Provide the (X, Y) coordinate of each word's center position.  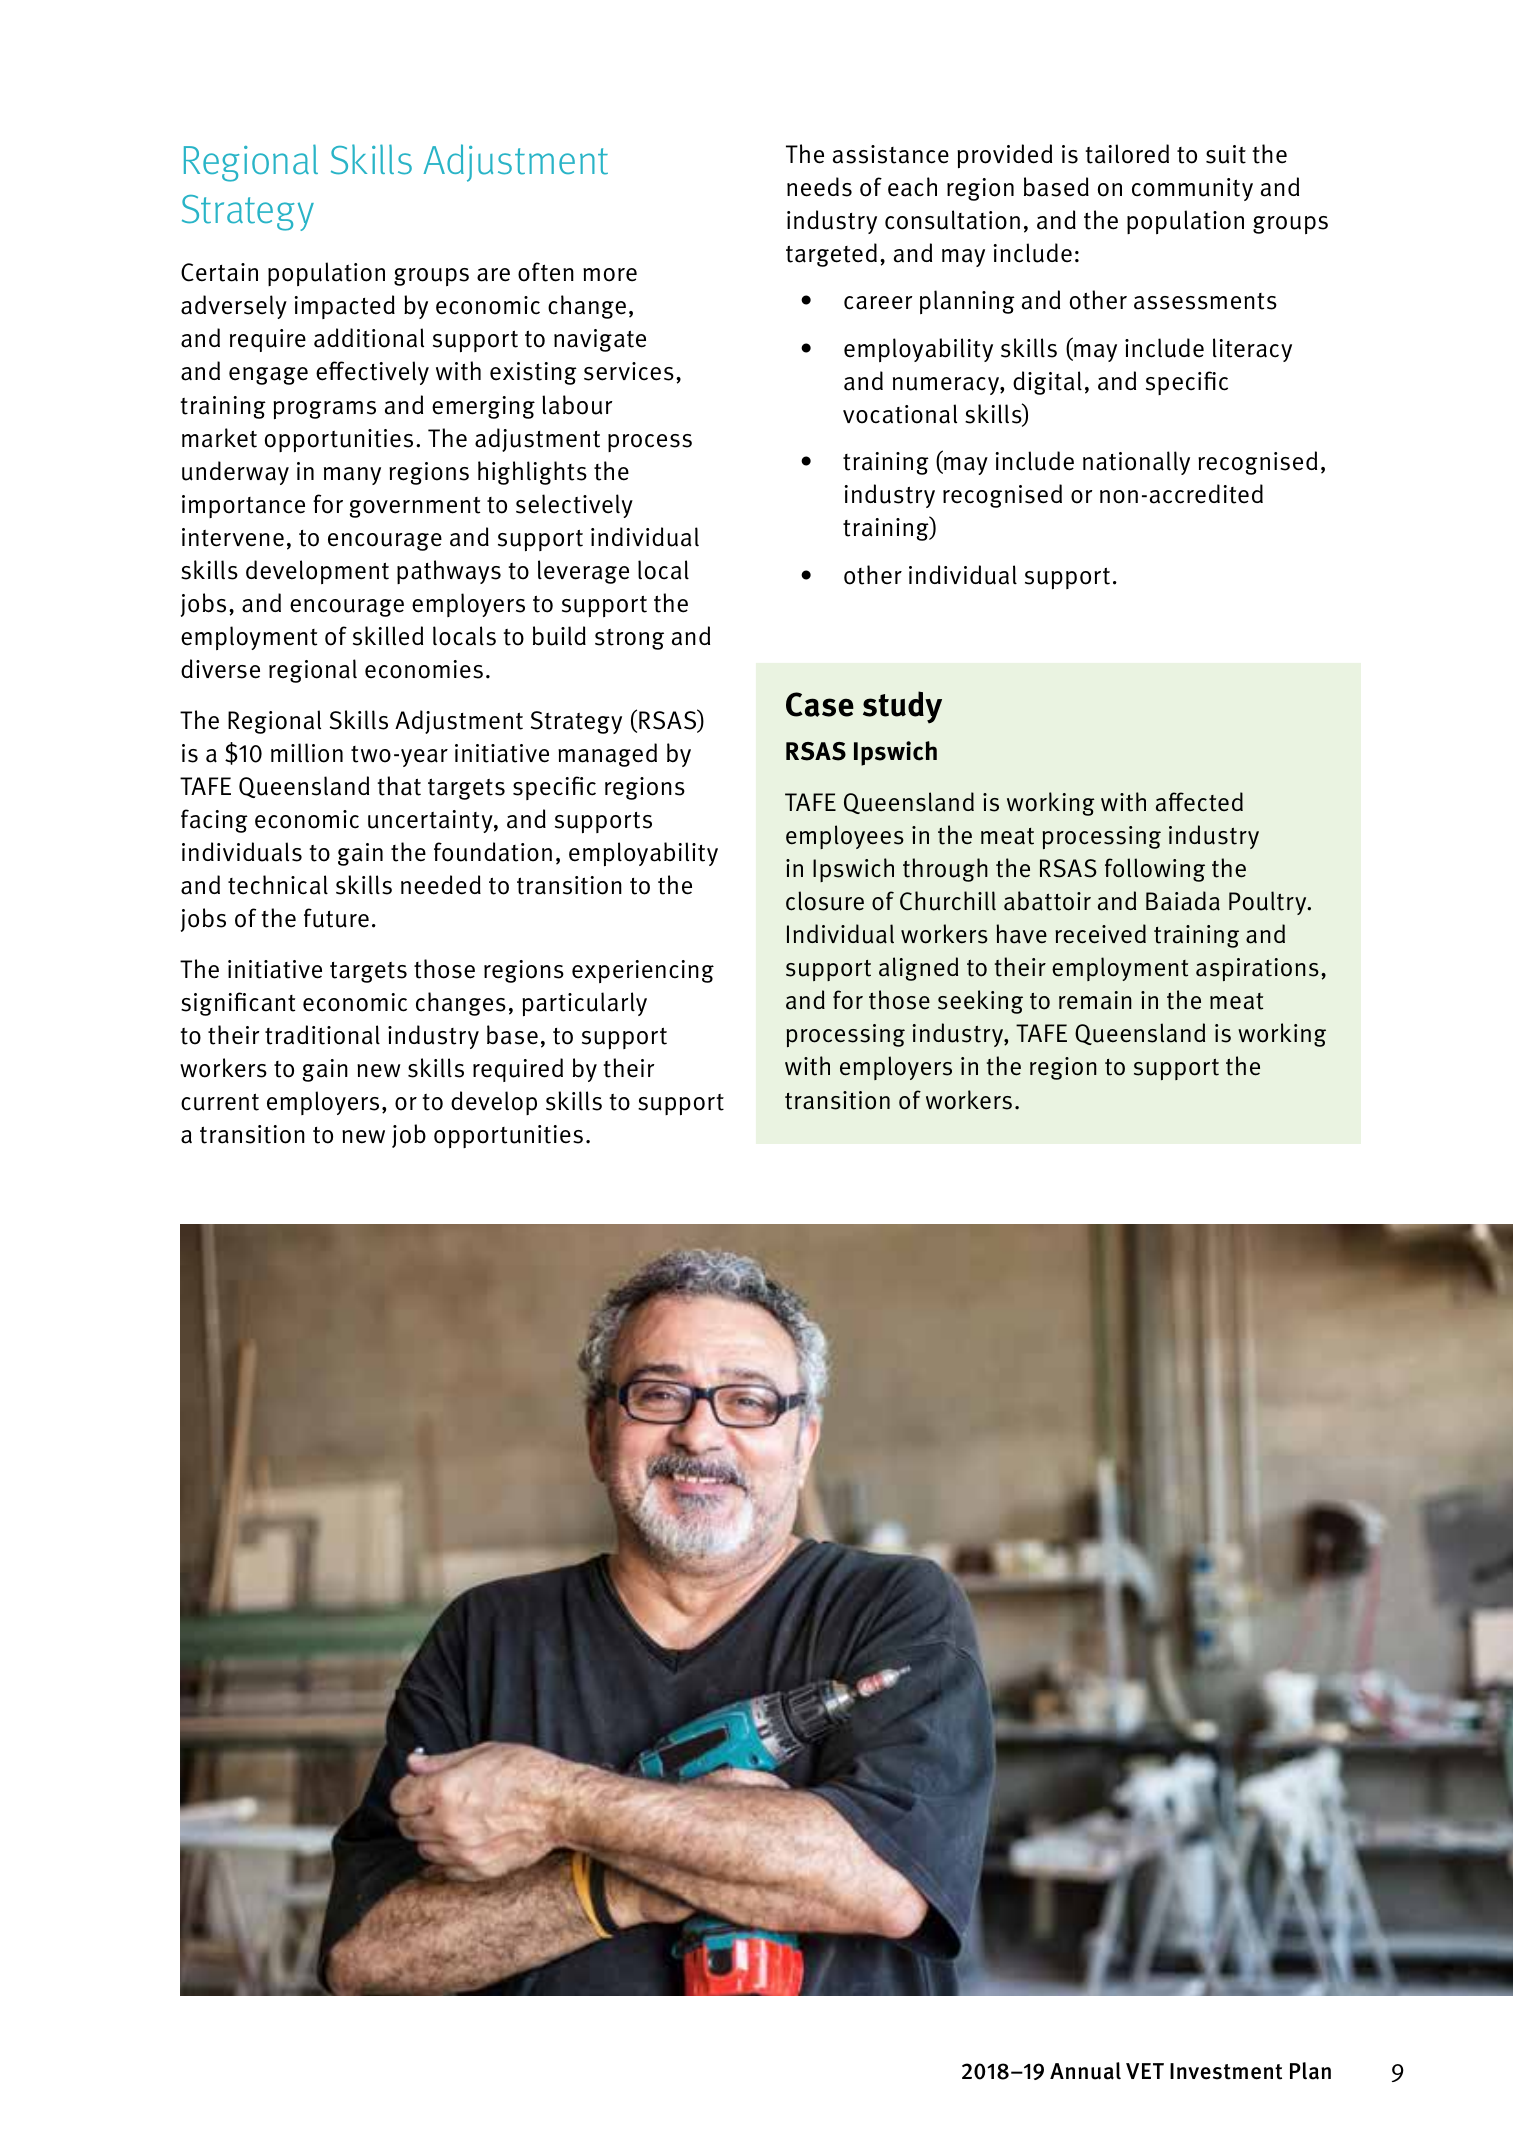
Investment (1226, 2071)
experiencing (643, 971)
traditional (322, 1035)
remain (1095, 1000)
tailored (1127, 154)
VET (1145, 2071)
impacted (344, 307)
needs (819, 187)
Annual (1085, 2071)
